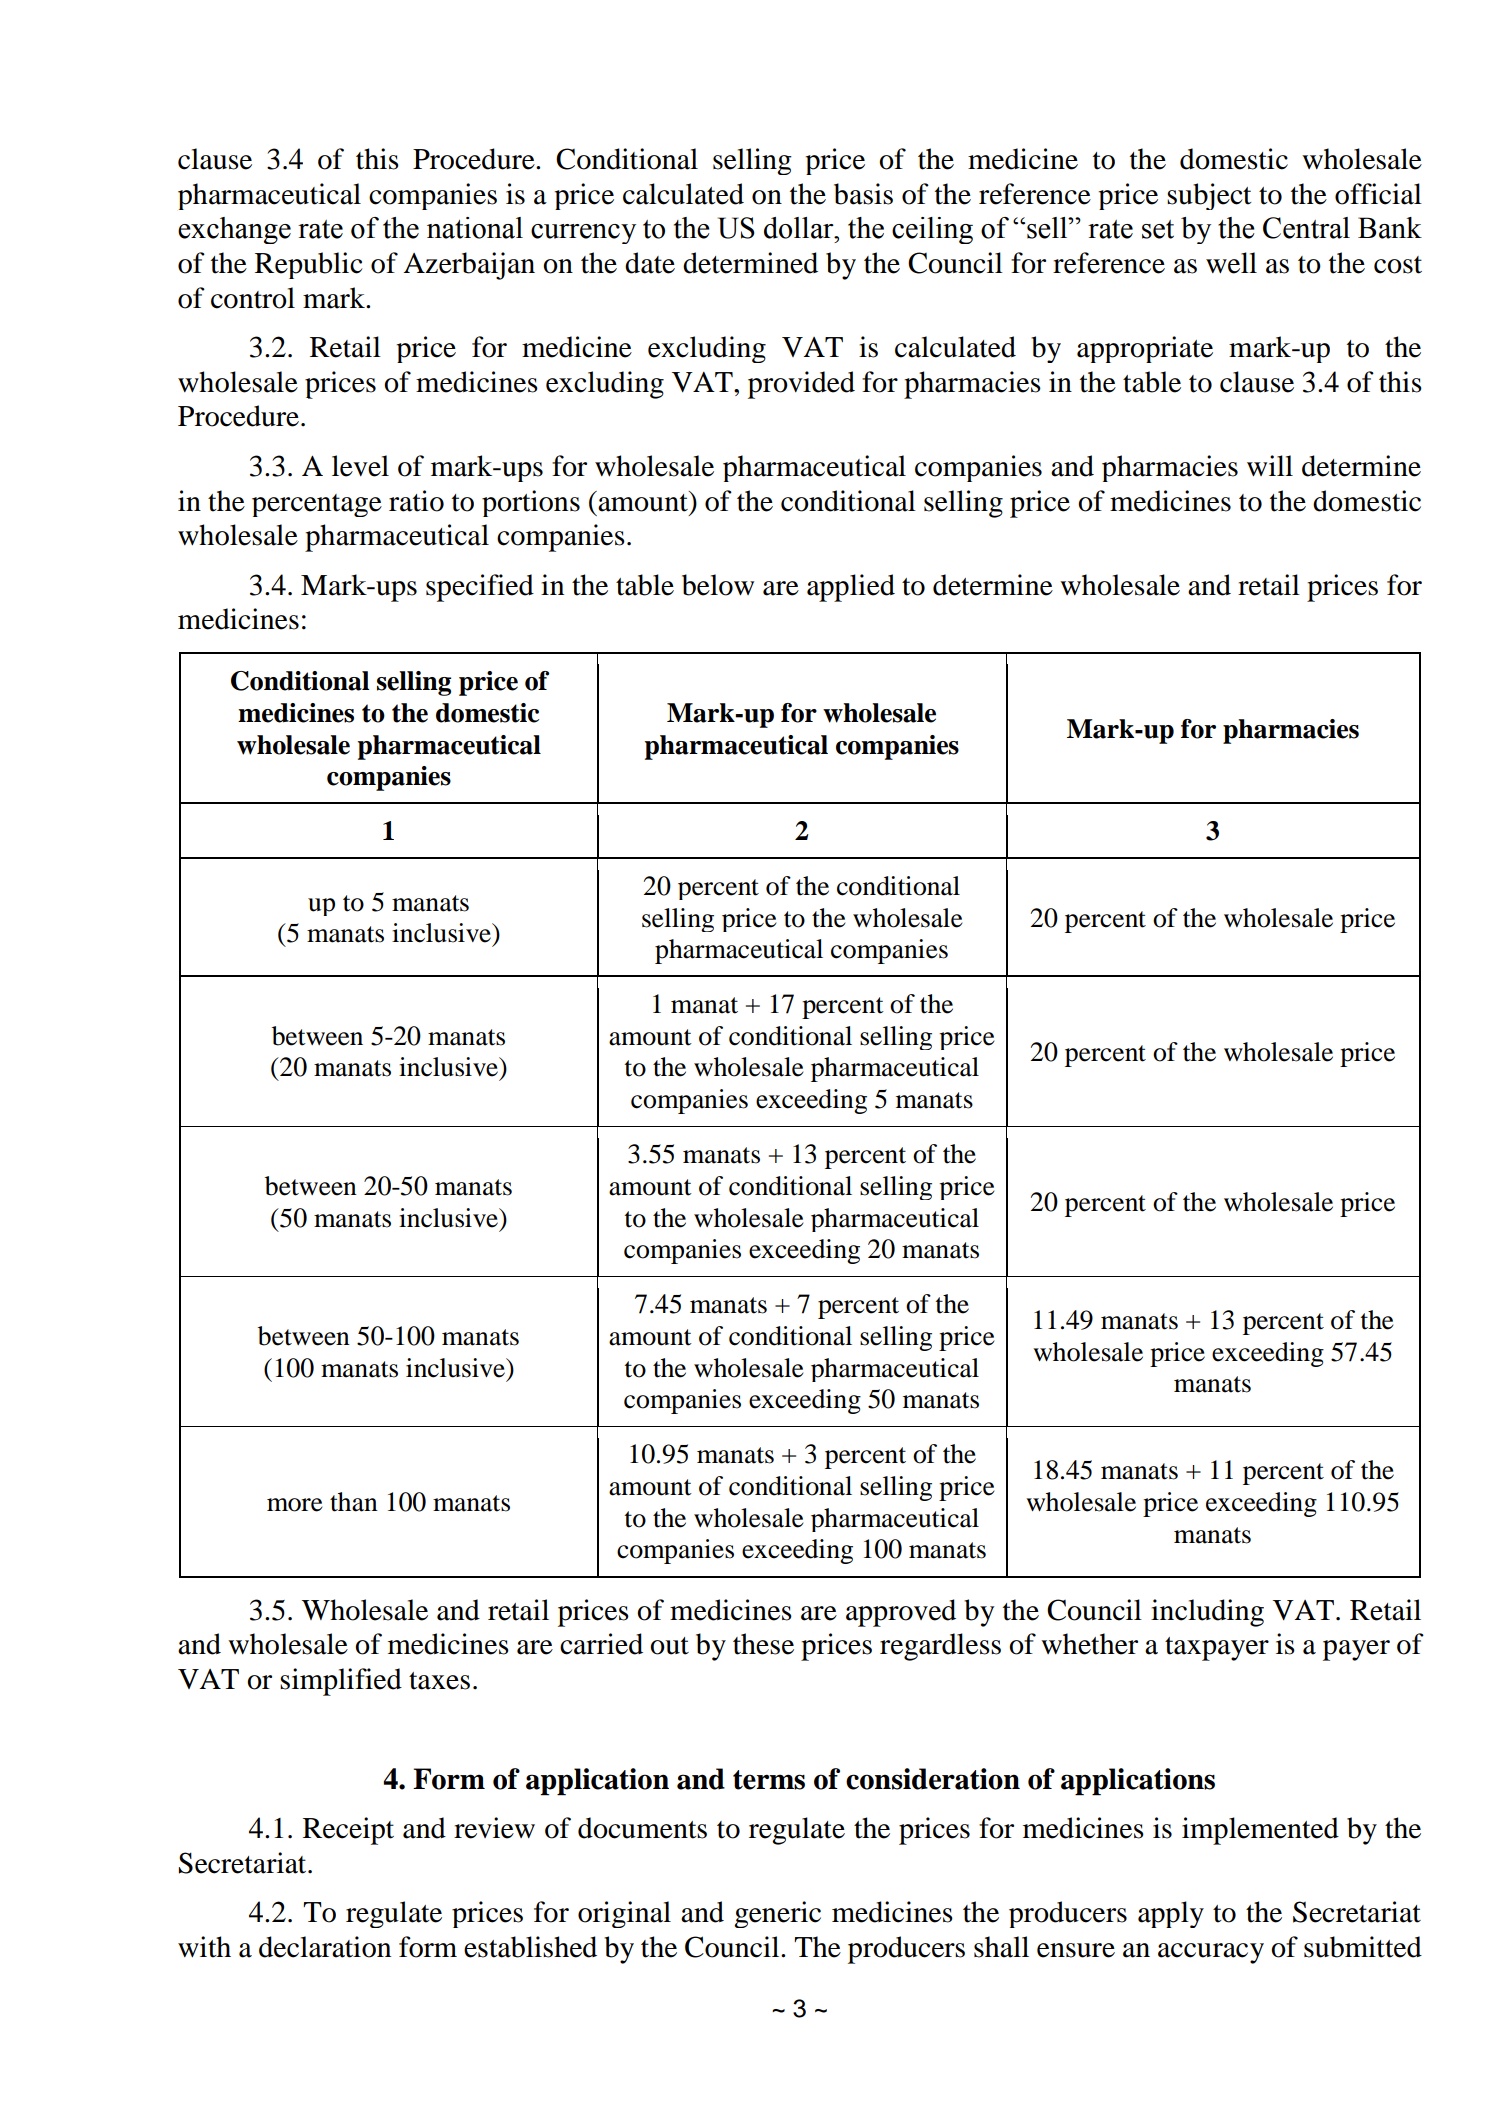  Describe the element at coordinates (309, 265) in the screenshot. I see `Republic` at that location.
